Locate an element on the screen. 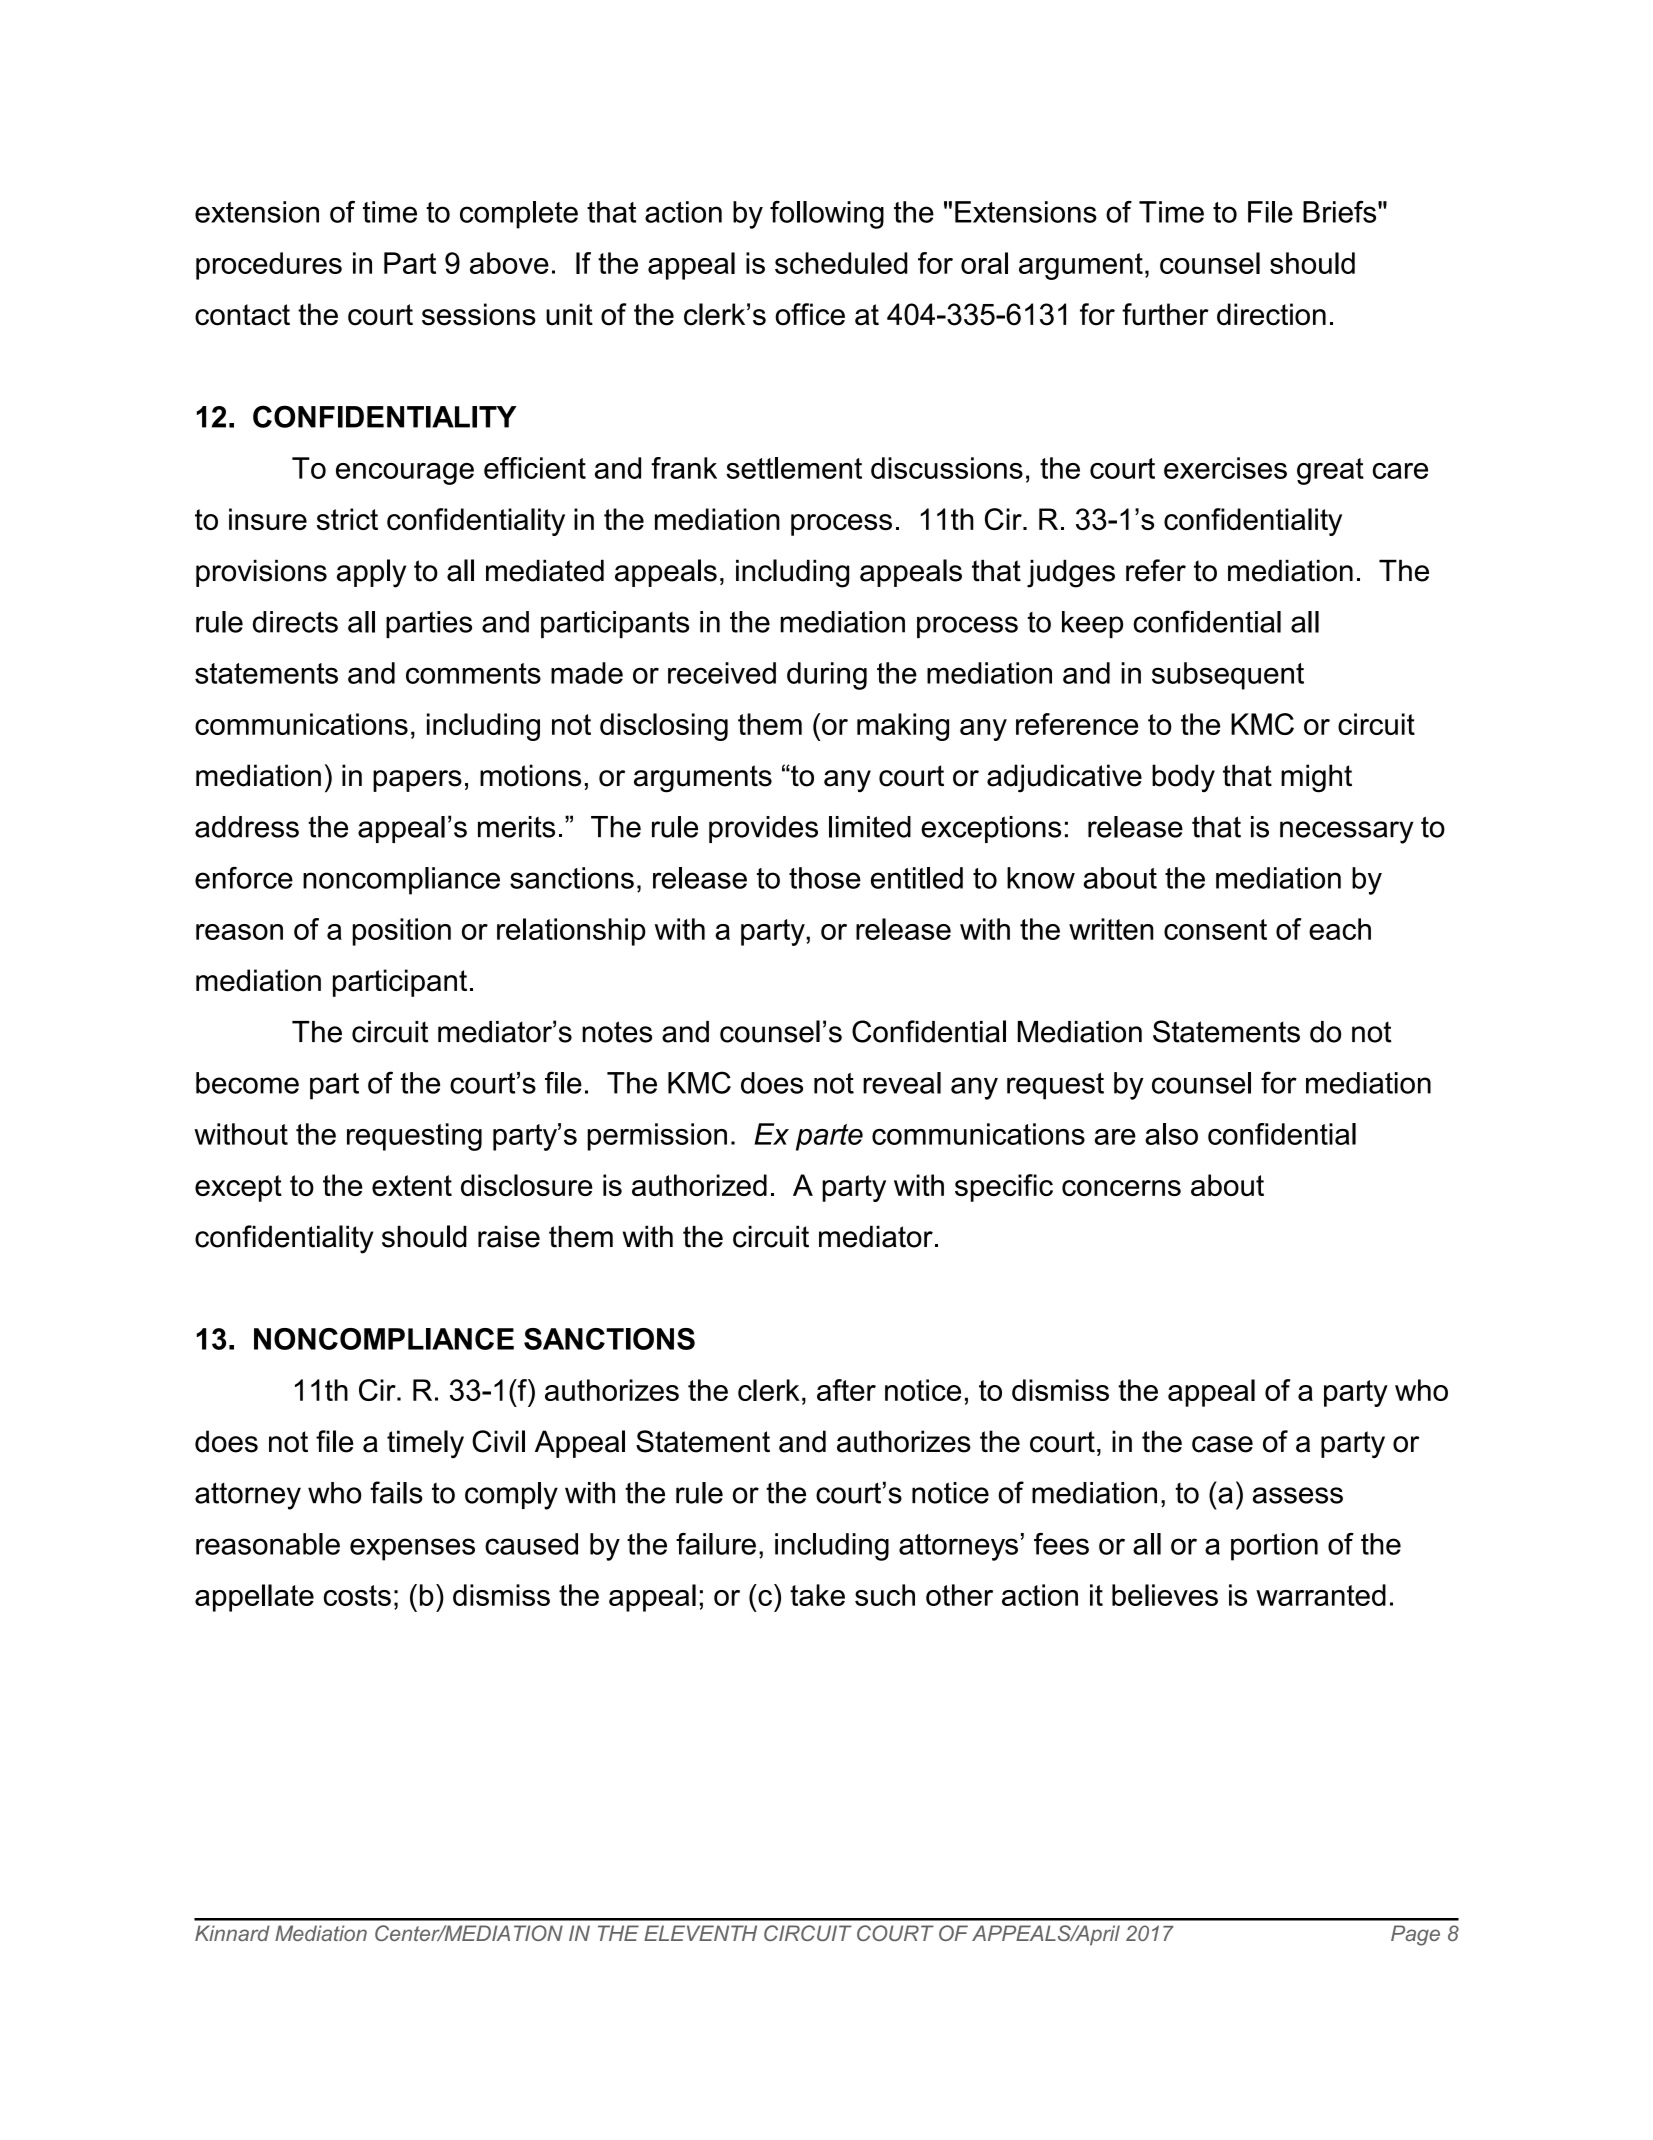 The image size is (1653, 2140). become is located at coordinates (247, 1083).
